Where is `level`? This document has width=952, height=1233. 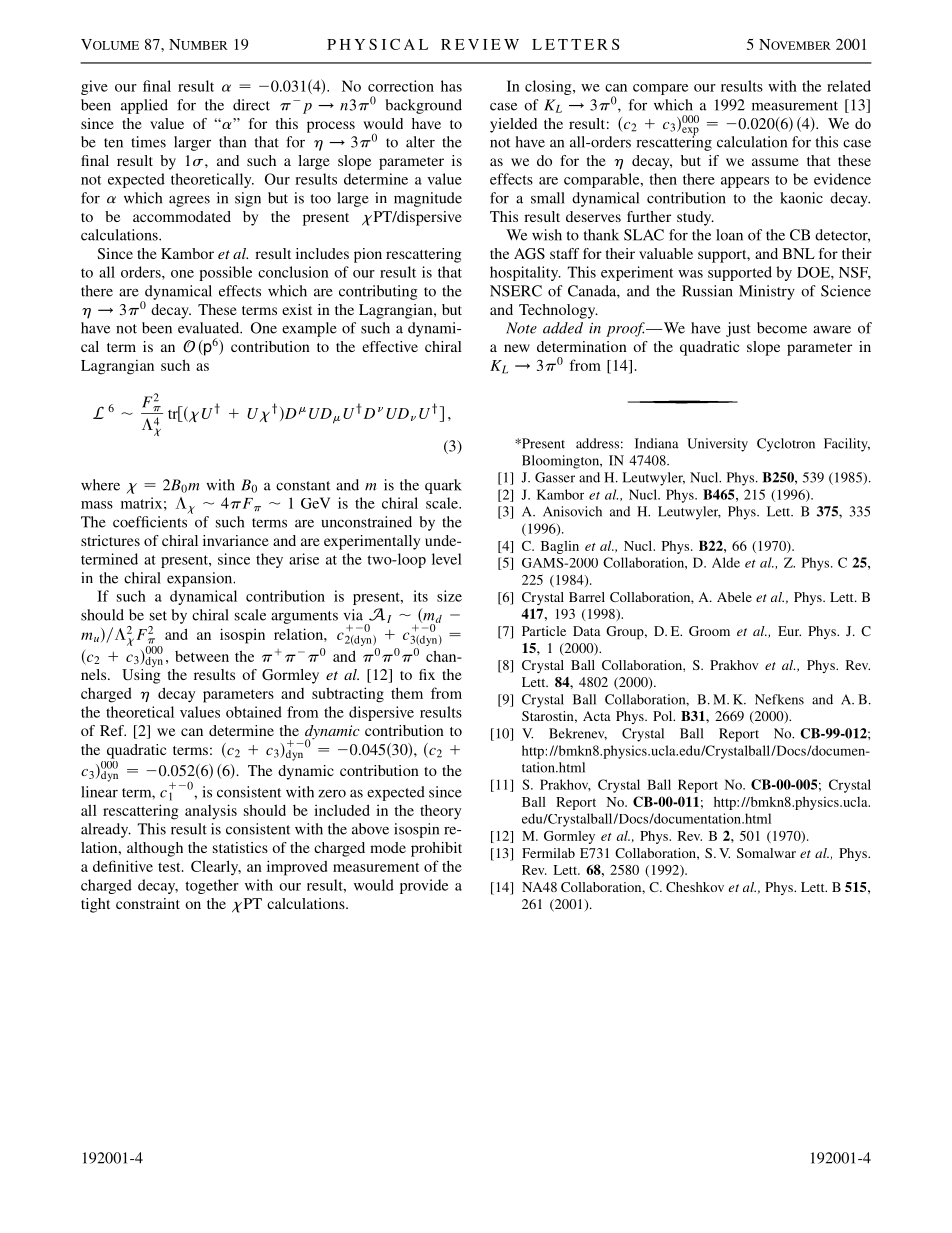 level is located at coordinates (447, 559).
